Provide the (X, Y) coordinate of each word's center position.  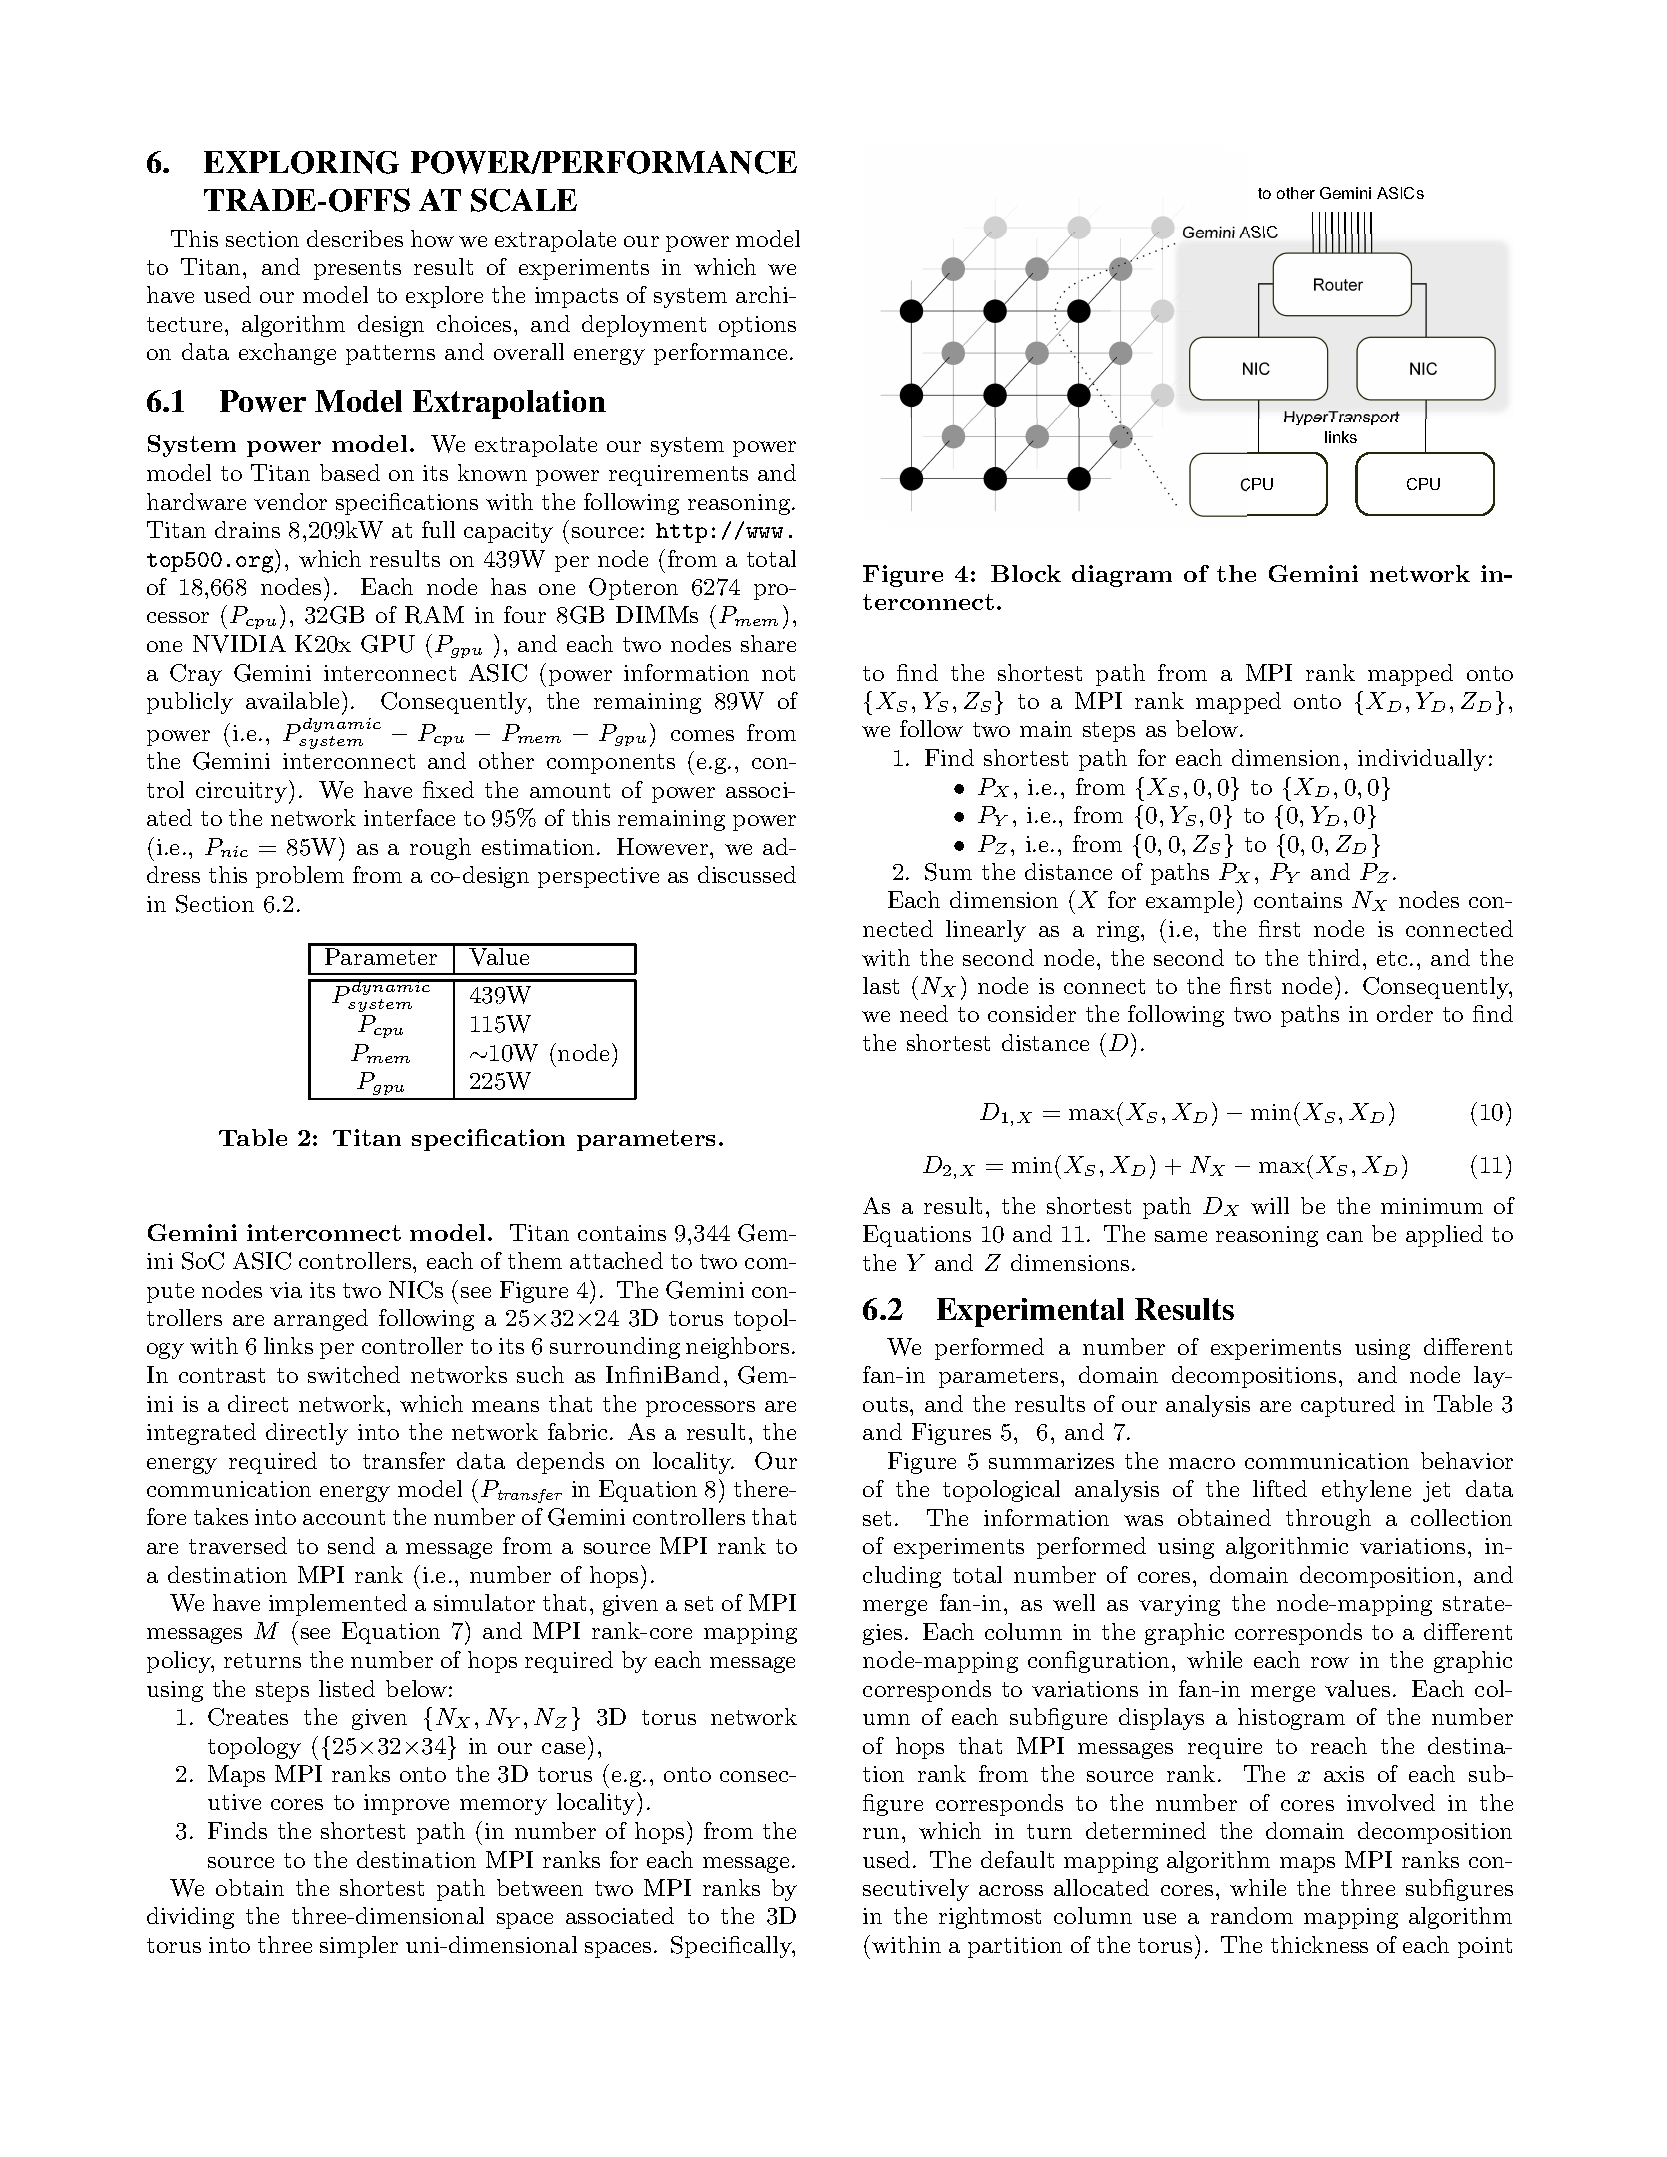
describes (355, 238)
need (924, 1013)
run (883, 1833)
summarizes (1051, 1461)
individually (1422, 760)
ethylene (1366, 1491)
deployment (644, 326)
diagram (1122, 576)
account (344, 1517)
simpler (359, 1947)
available (292, 700)
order (1405, 1013)
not (778, 673)
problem (300, 877)
